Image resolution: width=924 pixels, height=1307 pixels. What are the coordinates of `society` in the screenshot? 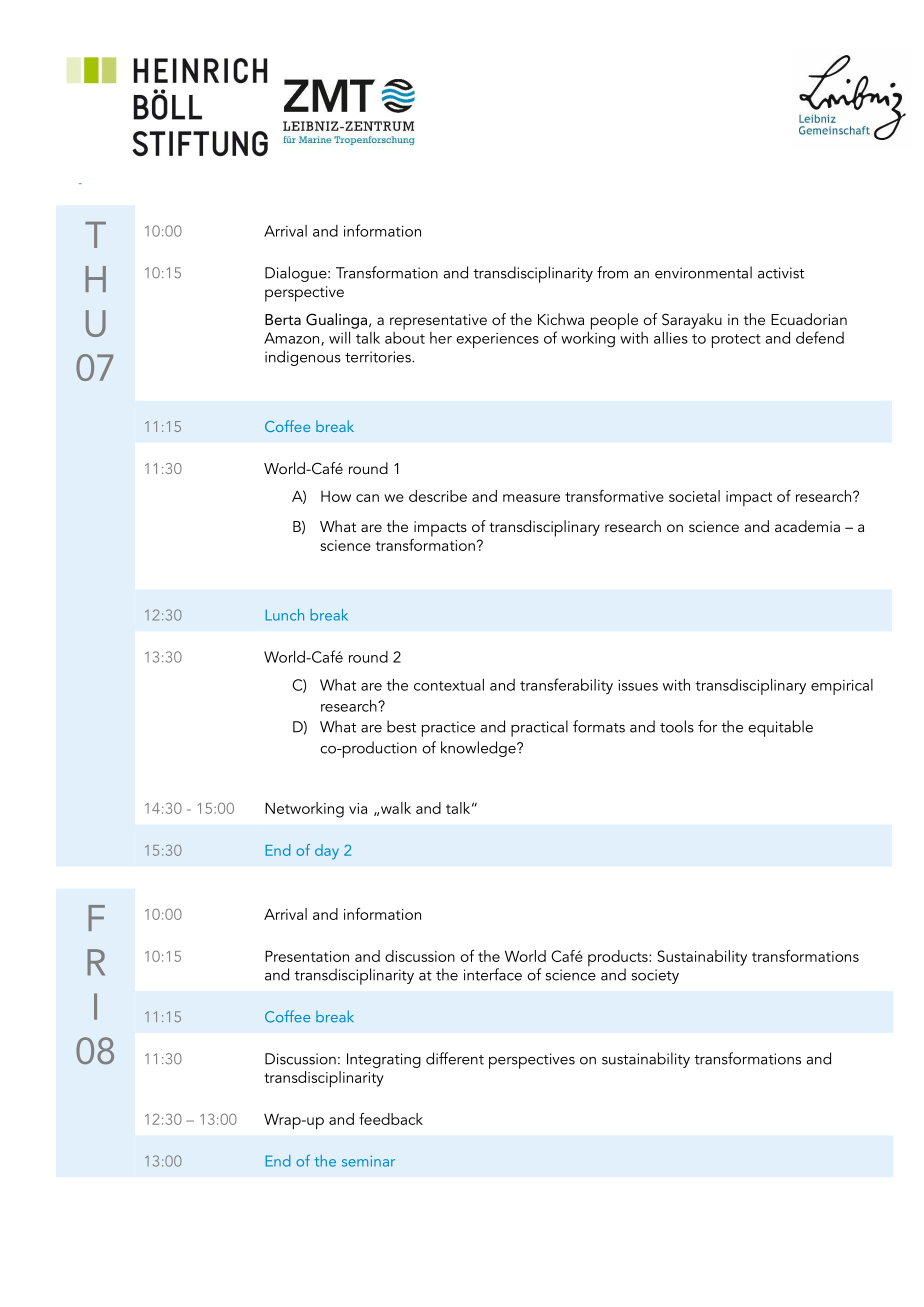 It's located at (655, 976).
